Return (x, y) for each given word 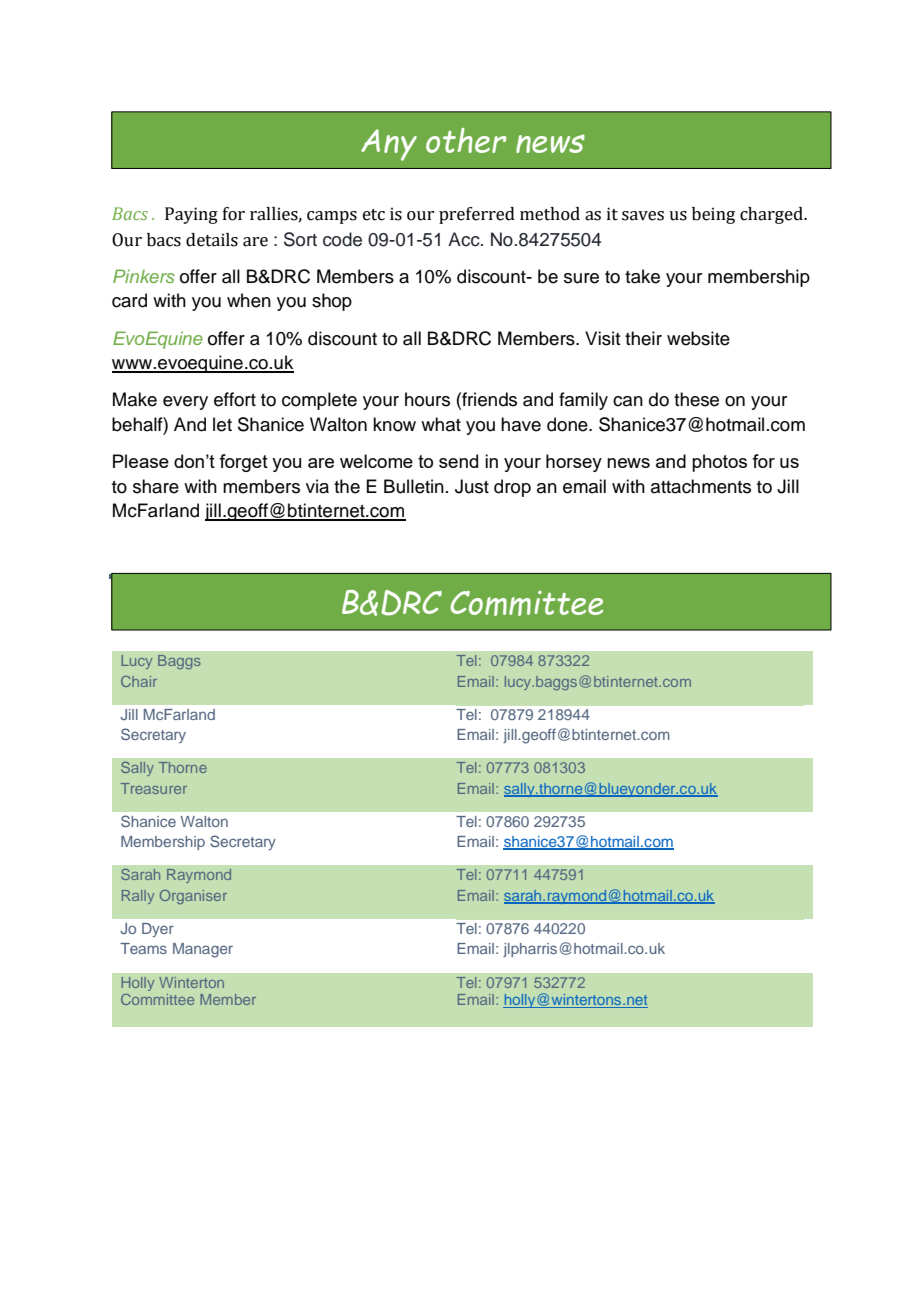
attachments (701, 486)
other (466, 140)
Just (472, 486)
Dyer (158, 930)
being (713, 215)
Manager (203, 950)
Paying (191, 215)
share (156, 486)
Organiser (193, 897)
